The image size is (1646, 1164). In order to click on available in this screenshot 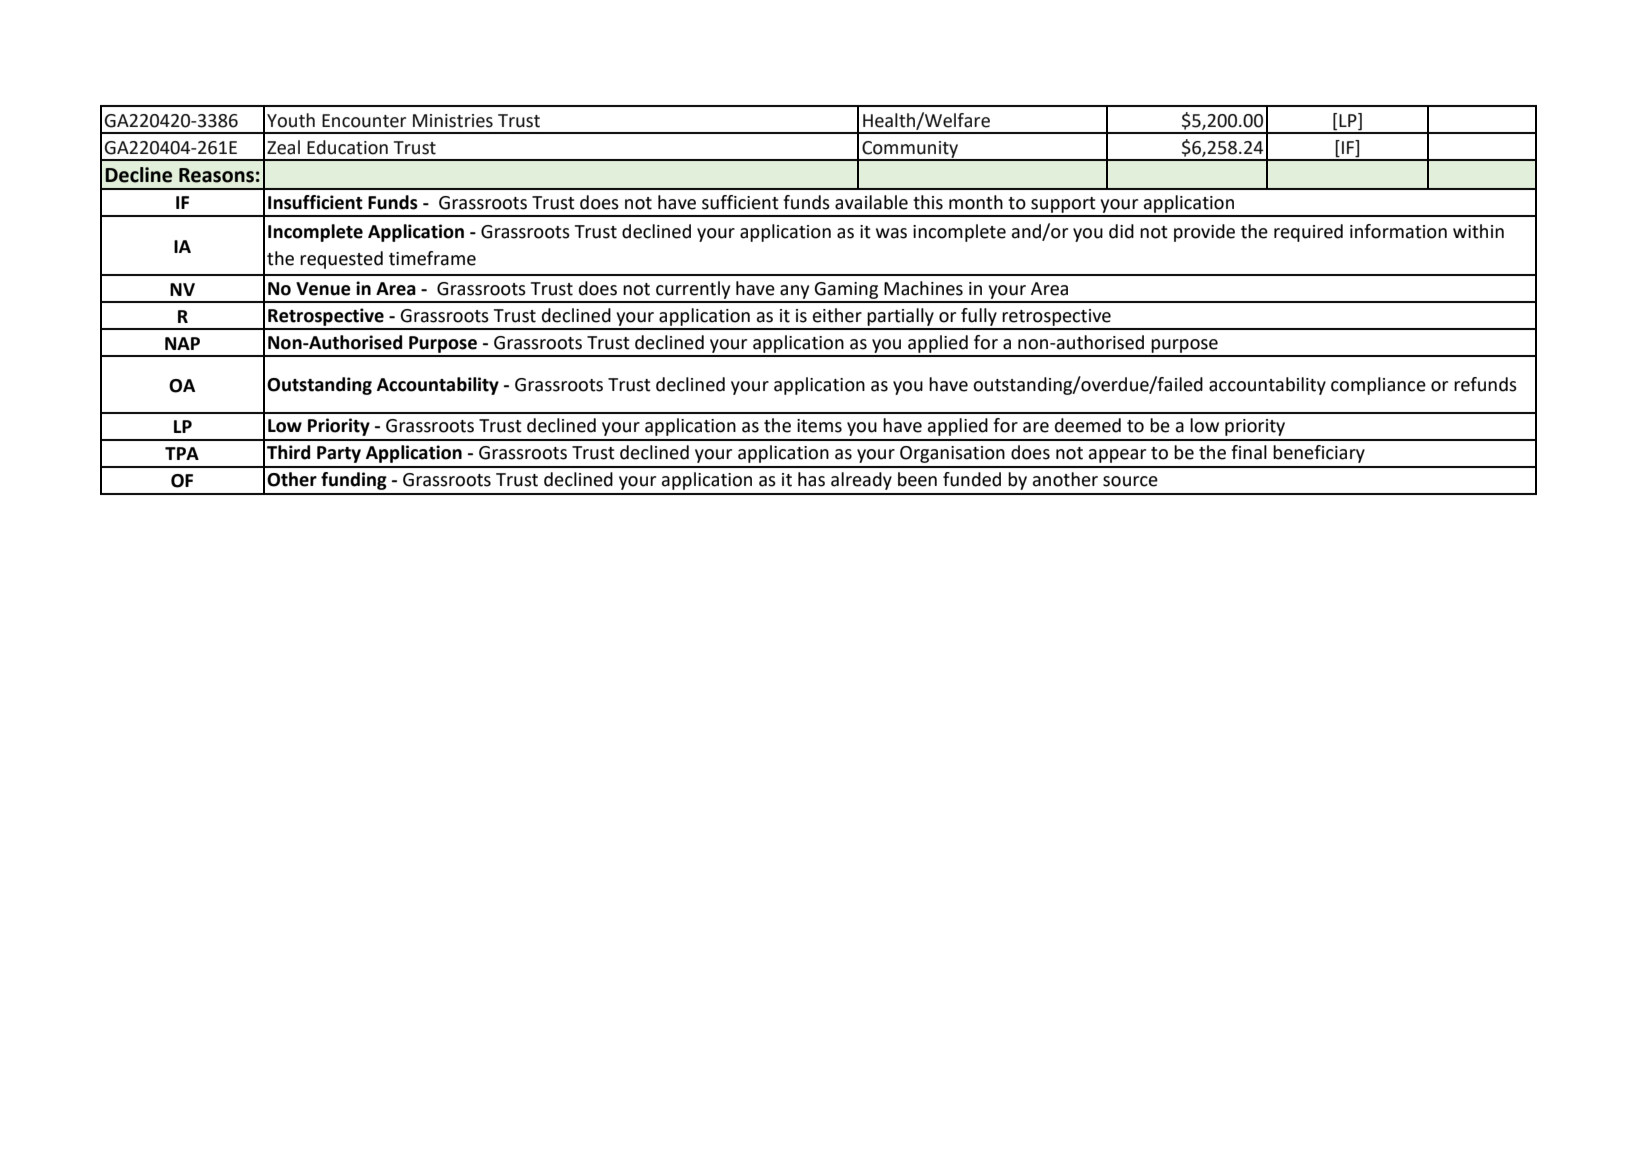, I will do `click(871, 202)`.
